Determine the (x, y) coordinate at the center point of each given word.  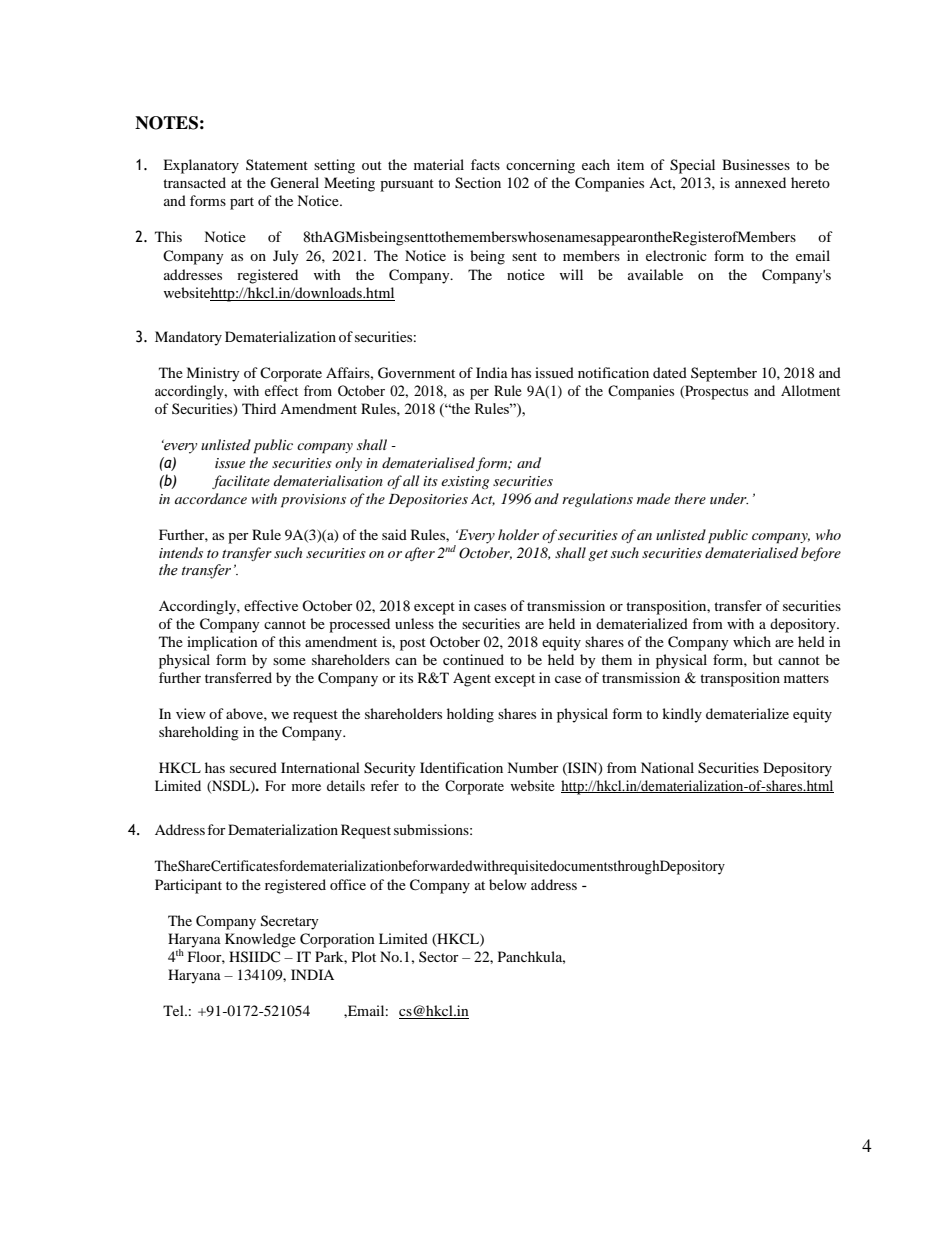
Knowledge (260, 940)
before (821, 554)
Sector (439, 956)
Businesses (756, 164)
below (508, 884)
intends (181, 552)
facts (485, 164)
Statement (277, 164)
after (420, 554)
